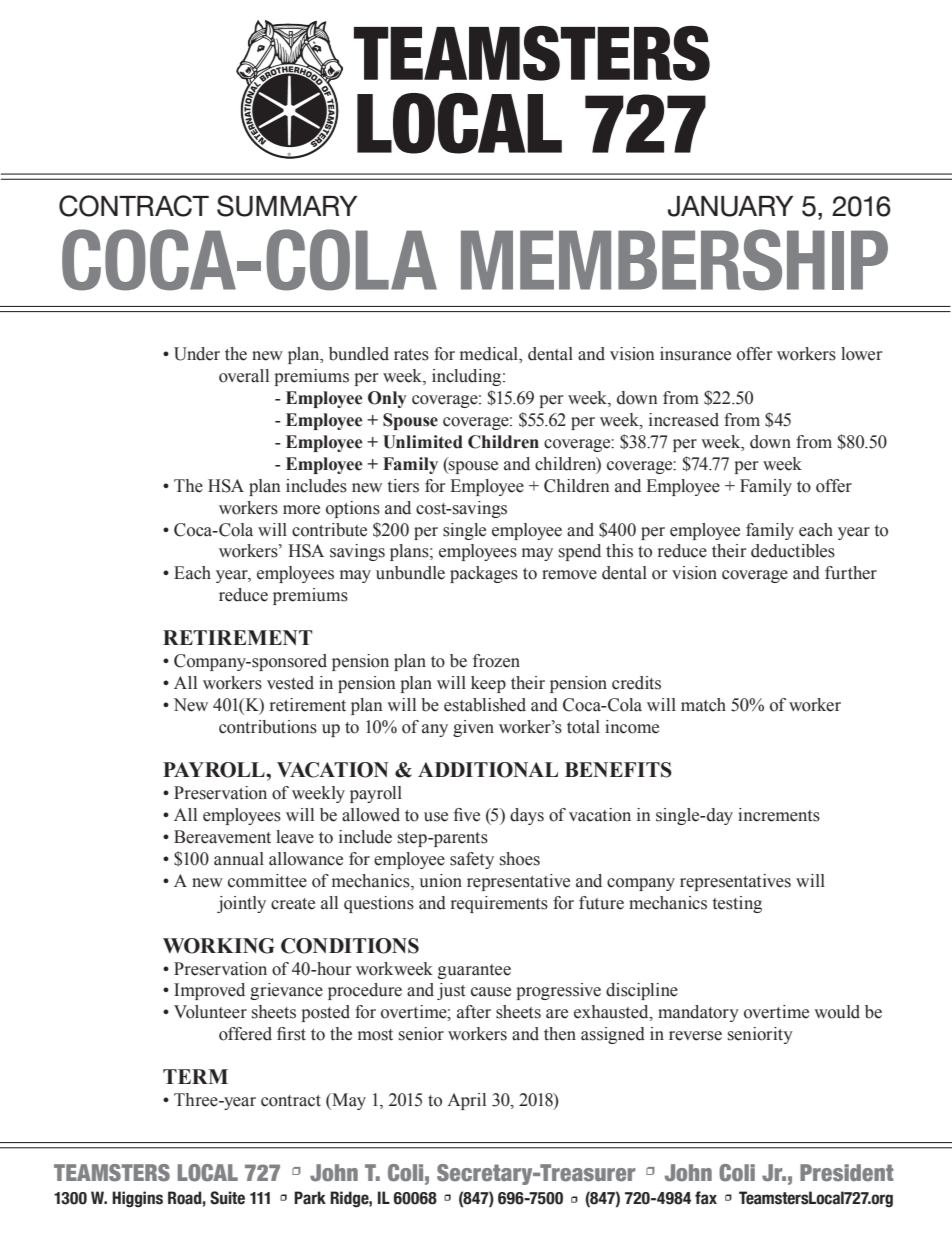 This screenshot has width=952, height=1233. What do you see at coordinates (730, 206) in the screenshot?
I see `JANUARY` at bounding box center [730, 206].
